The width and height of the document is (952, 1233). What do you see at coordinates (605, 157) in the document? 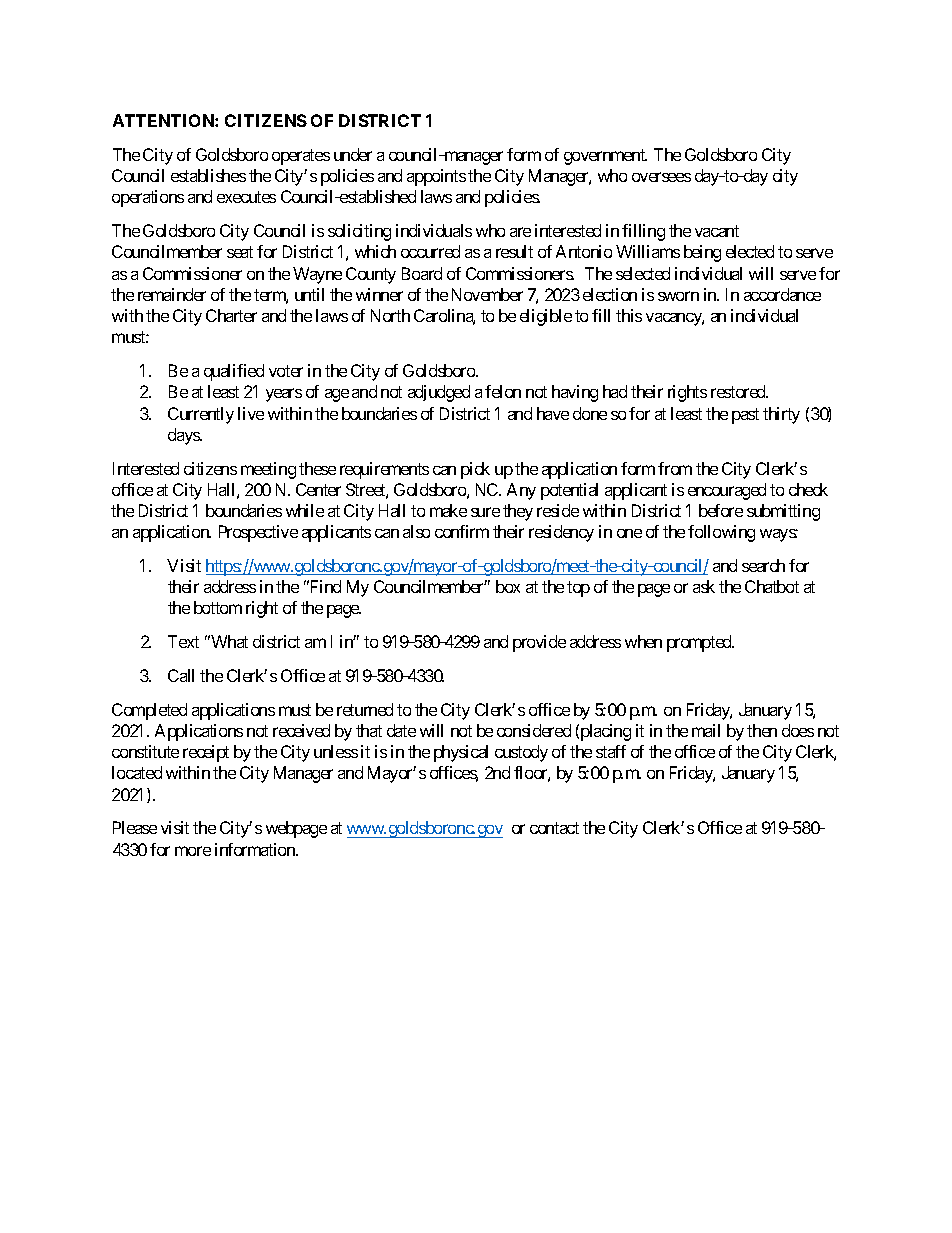
I see `government` at bounding box center [605, 157].
